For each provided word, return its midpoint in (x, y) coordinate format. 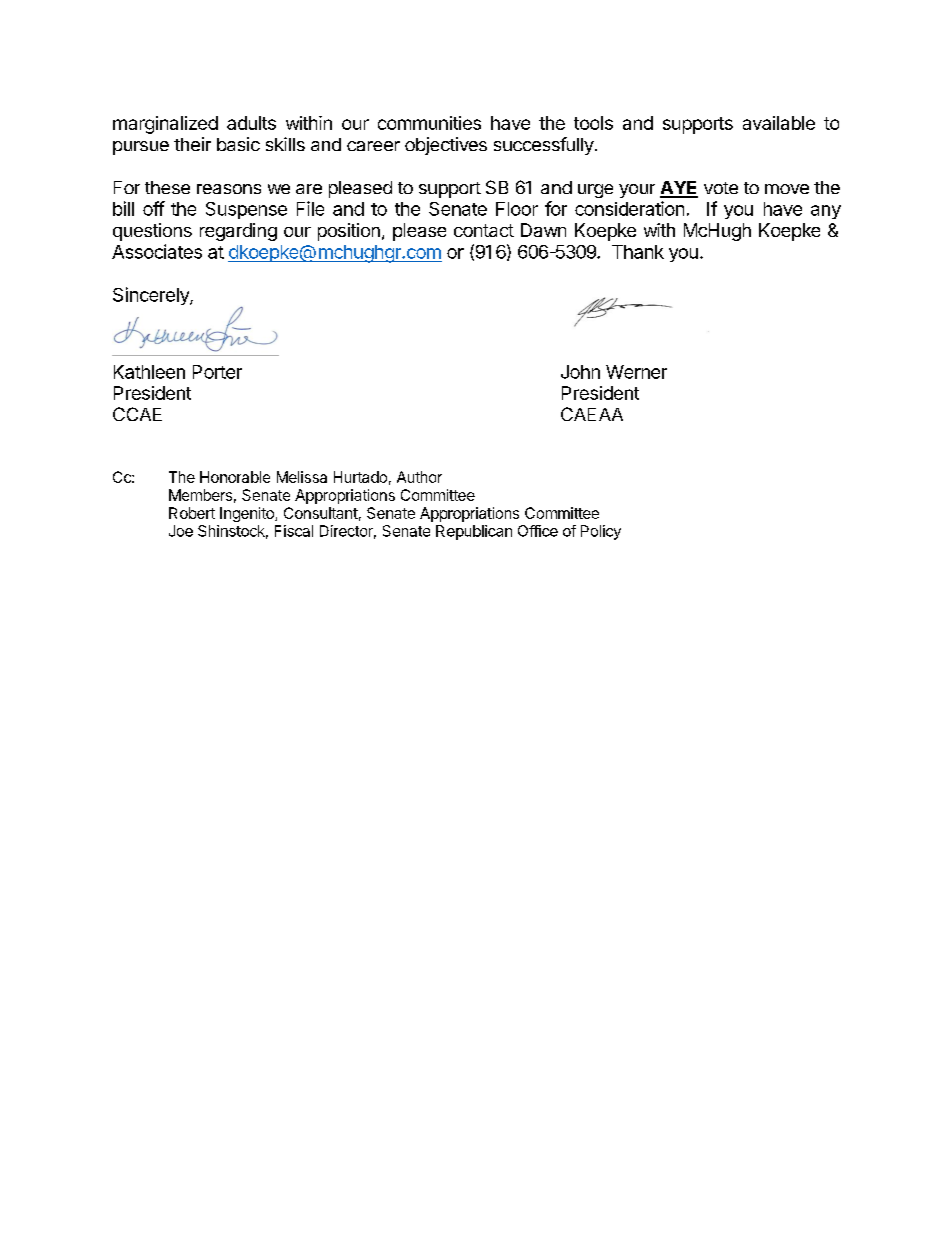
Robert (192, 513)
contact (484, 230)
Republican (474, 532)
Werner (636, 372)
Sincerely (152, 296)
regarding (238, 232)
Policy (601, 532)
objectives (446, 146)
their (192, 144)
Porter (217, 372)
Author (419, 477)
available (779, 123)
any (826, 212)
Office (538, 531)
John (580, 372)
